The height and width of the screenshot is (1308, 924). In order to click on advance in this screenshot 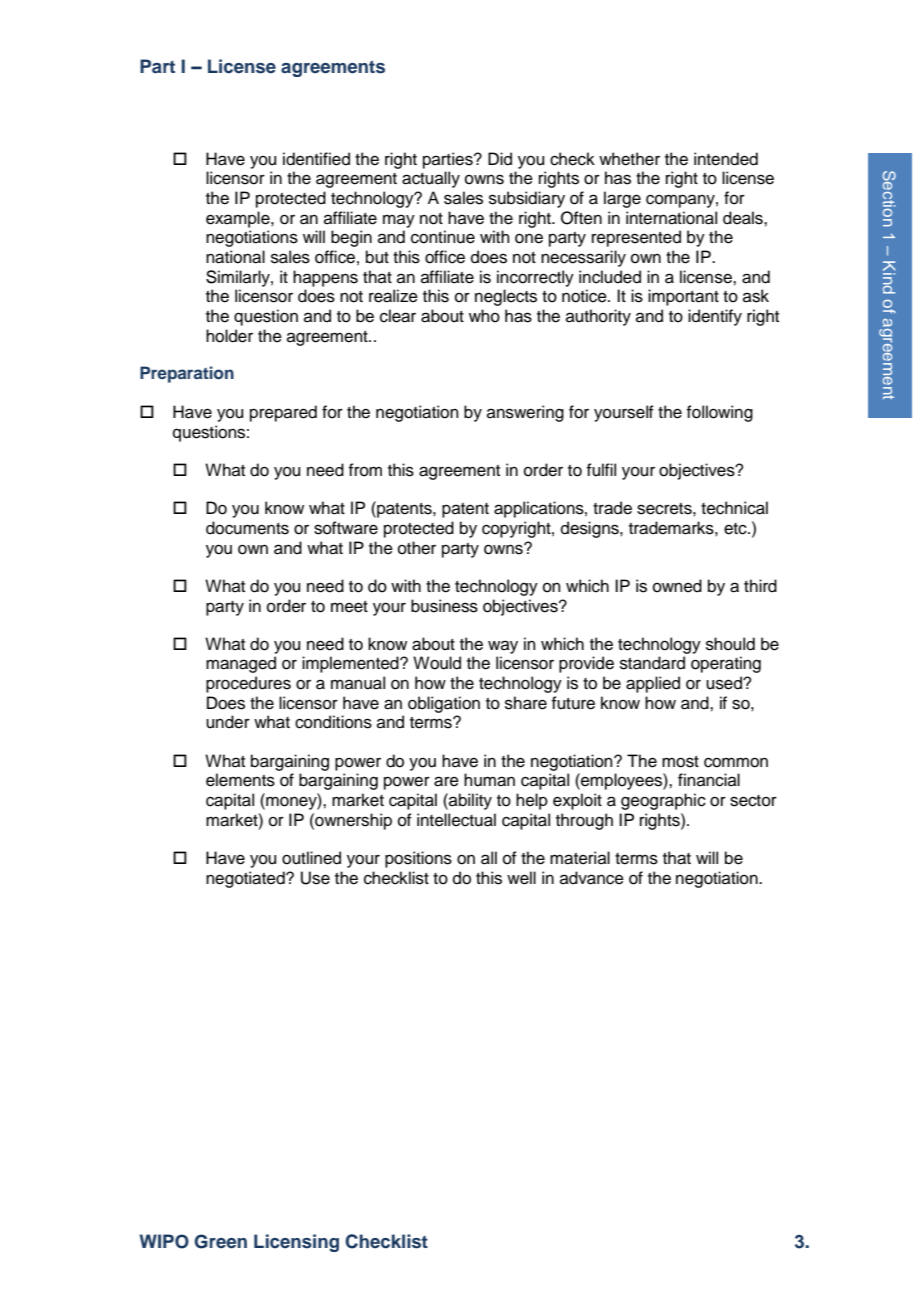, I will do `click(592, 878)`.
